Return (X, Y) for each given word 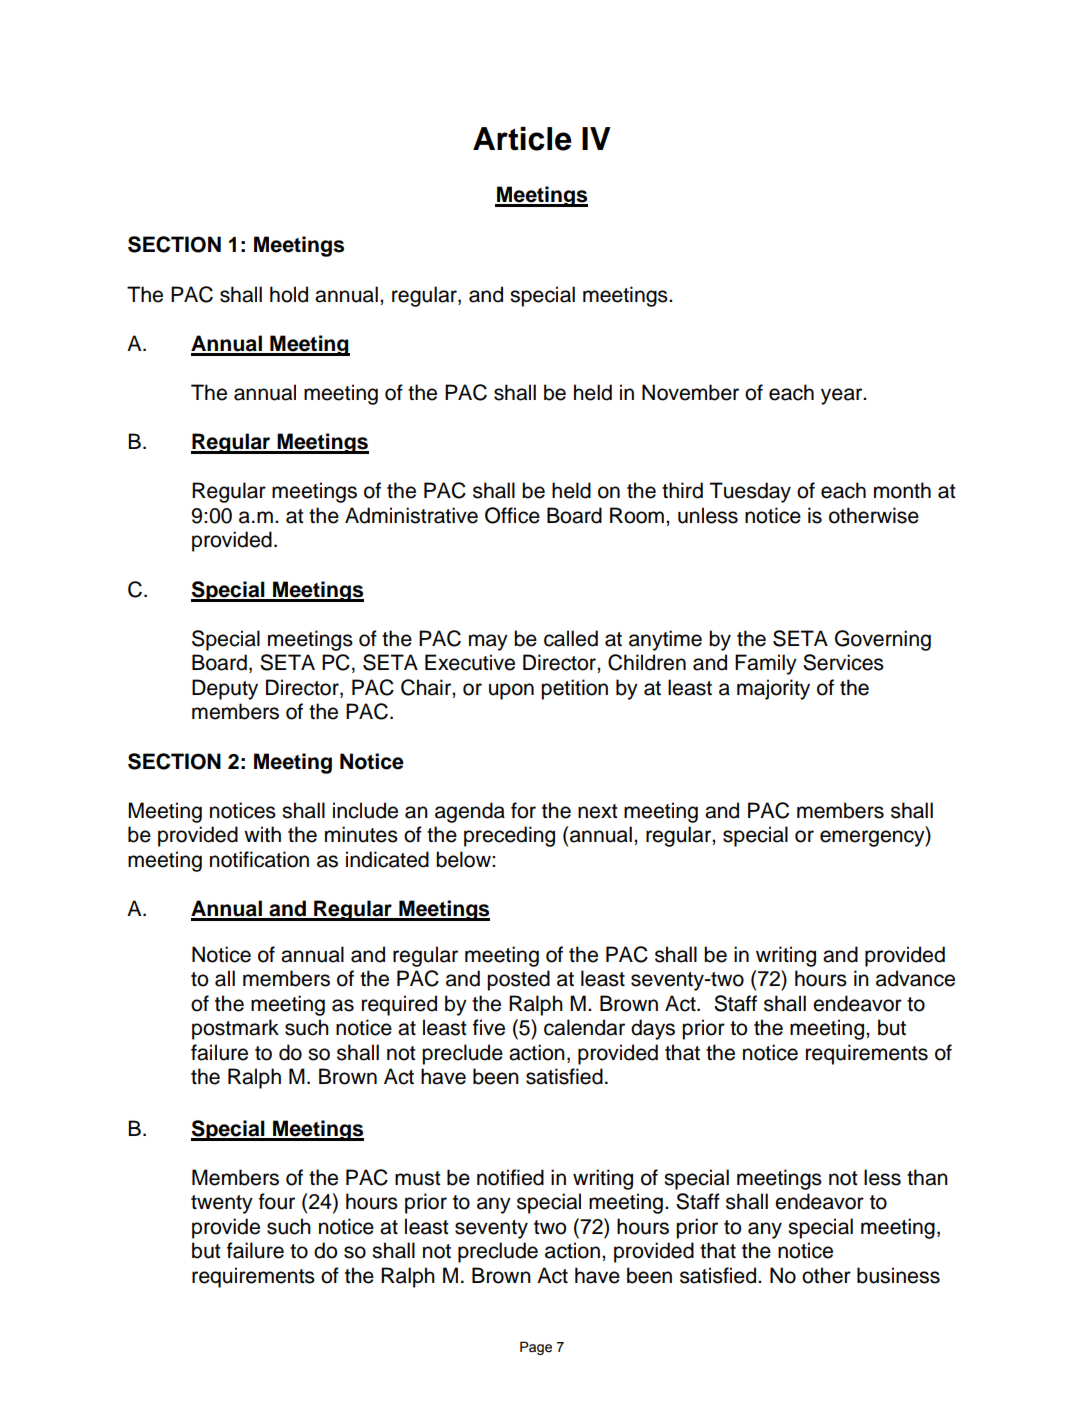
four (277, 1201)
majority (773, 689)
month (902, 490)
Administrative (411, 515)
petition (574, 689)
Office (512, 515)
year (843, 396)
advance (915, 978)
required (399, 1005)
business (898, 1275)
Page (536, 1348)
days (653, 1029)
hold (289, 294)
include (365, 810)
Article (522, 139)
